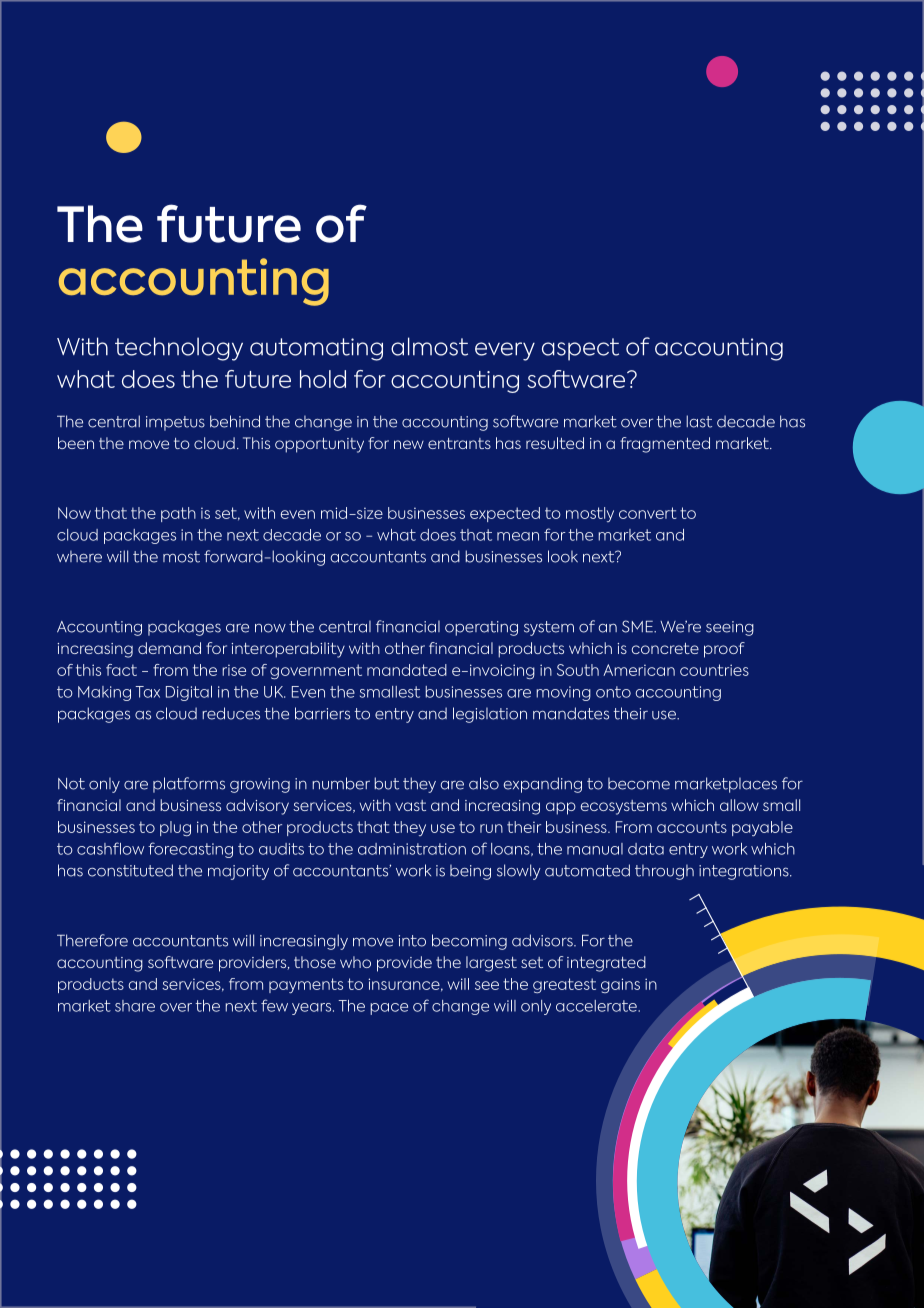 This screenshot has width=924, height=1308. Describe the element at coordinates (135, 1006) in the screenshot. I see `share` at that location.
